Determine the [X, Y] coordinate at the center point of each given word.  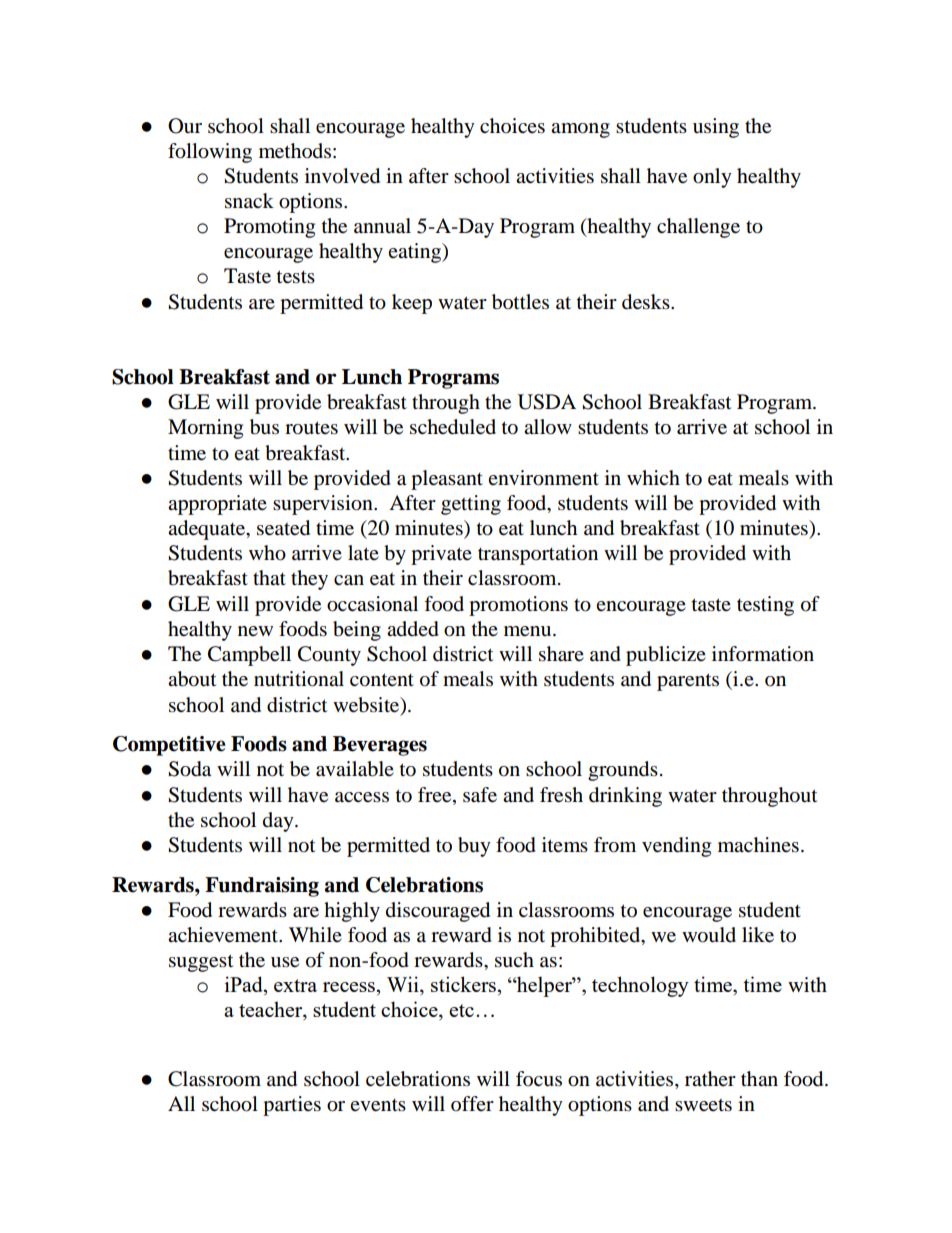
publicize [666, 656]
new [255, 631]
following [210, 153]
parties [292, 1106]
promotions [518, 606]
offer [472, 1104]
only [712, 178]
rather [710, 1078]
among [580, 130]
